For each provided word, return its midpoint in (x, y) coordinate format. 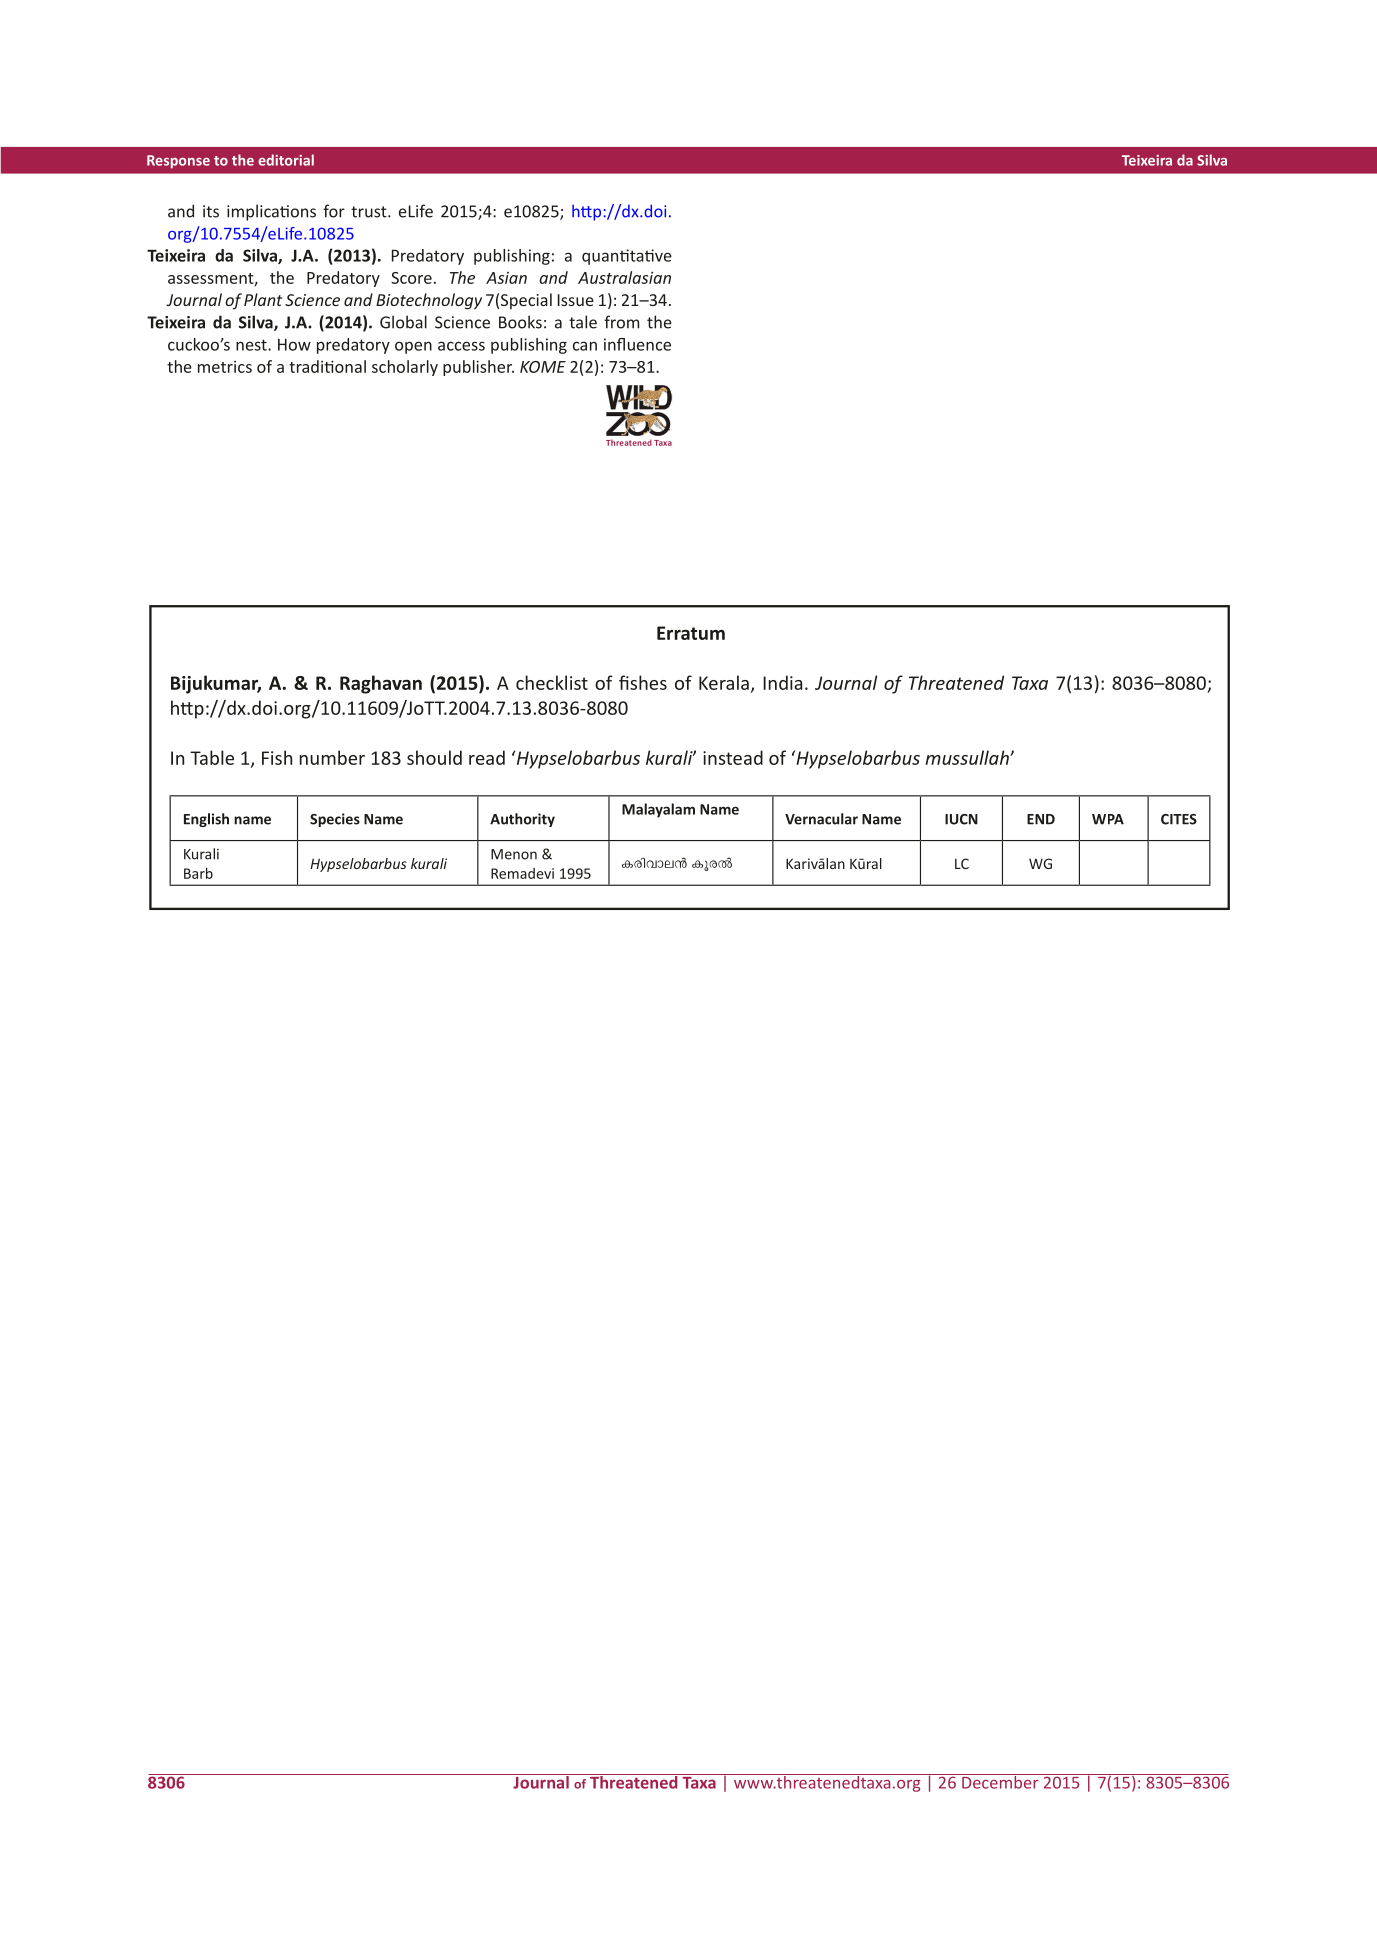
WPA (1108, 819)
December (1000, 1781)
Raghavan (381, 684)
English (206, 820)
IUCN (961, 819)
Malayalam (658, 810)
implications (271, 212)
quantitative (627, 257)
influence (637, 344)
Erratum (691, 633)
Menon (514, 854)
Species (335, 820)
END (1041, 819)
